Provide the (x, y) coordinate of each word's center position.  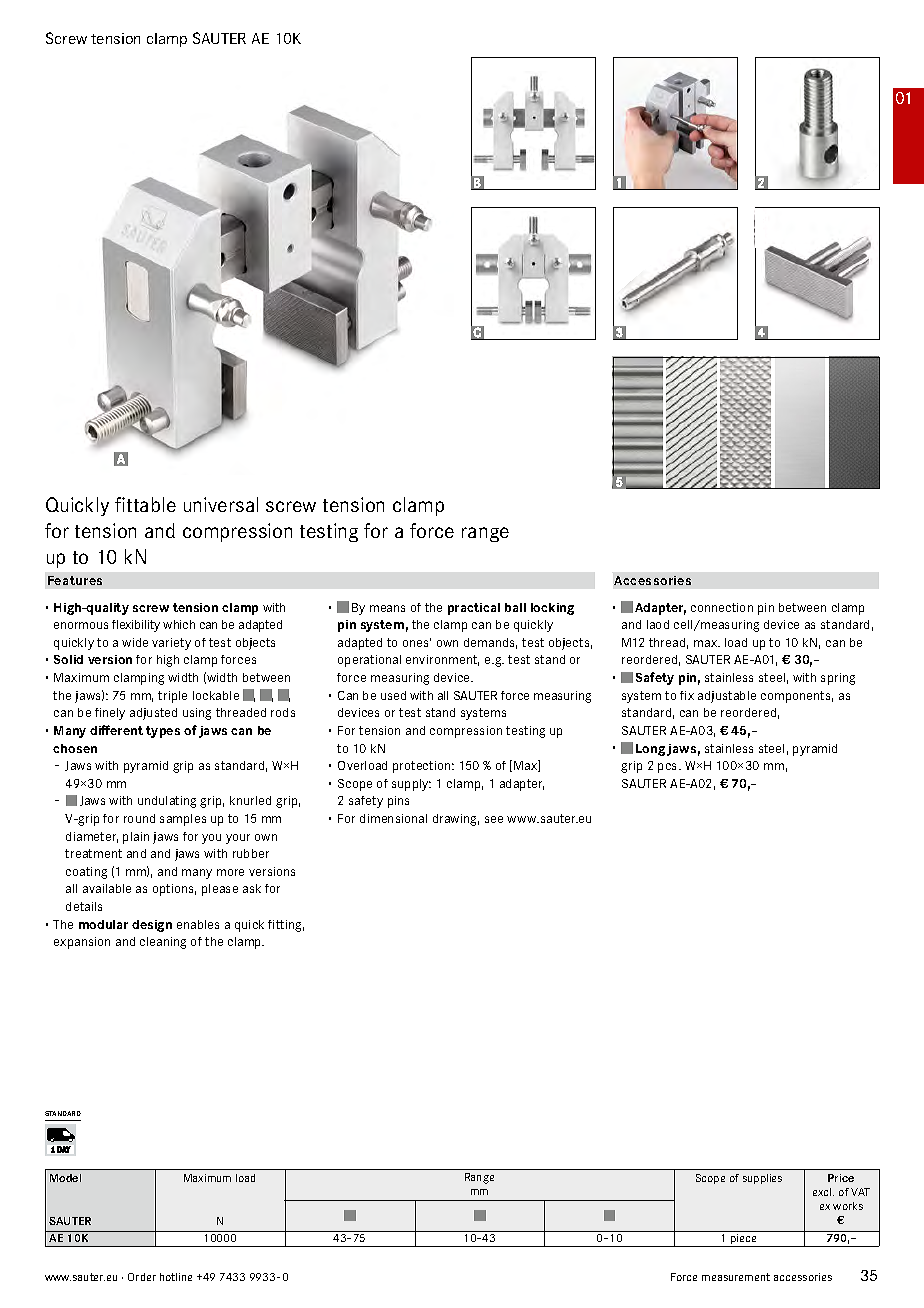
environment (442, 660)
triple (172, 697)
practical (474, 609)
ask (252, 888)
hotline (176, 1277)
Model (65, 1178)
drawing (456, 820)
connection (722, 607)
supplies (762, 1179)
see (494, 819)
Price (841, 1178)
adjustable (727, 697)
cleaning (163, 943)
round (139, 818)
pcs (669, 768)
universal (221, 504)
